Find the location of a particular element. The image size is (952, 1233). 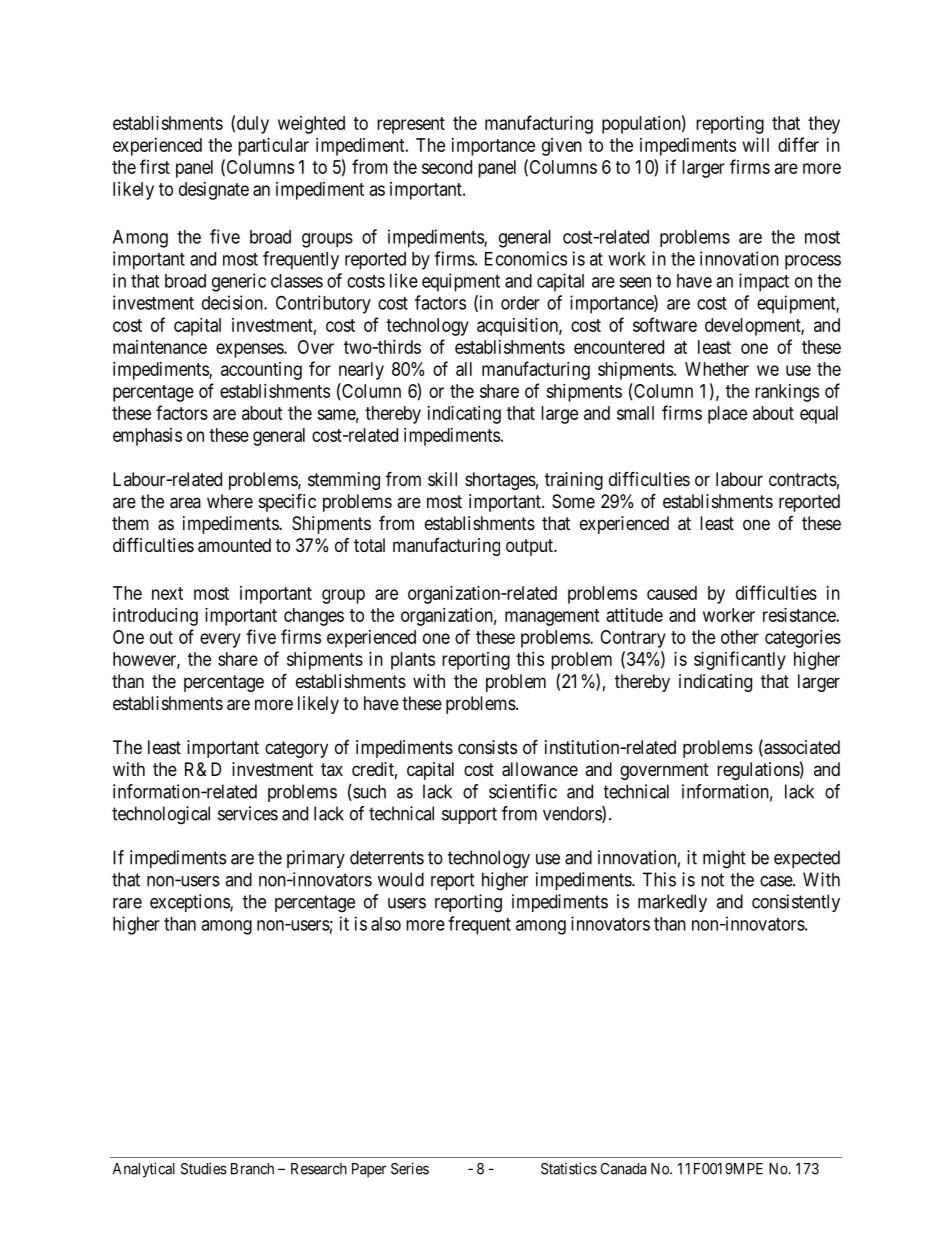

exceptions is located at coordinates (190, 903).
